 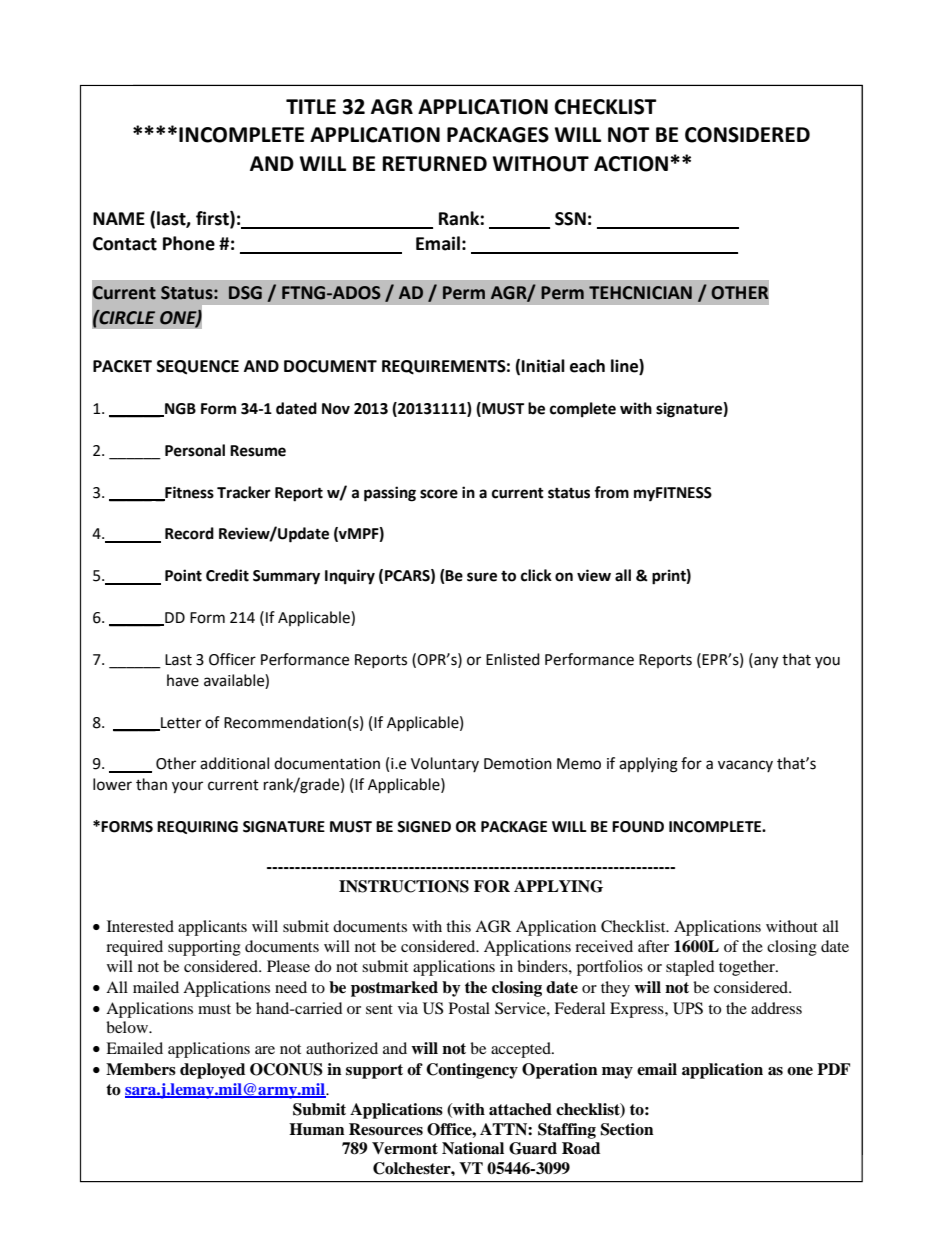 I want to click on deployed, so click(x=212, y=1071).
